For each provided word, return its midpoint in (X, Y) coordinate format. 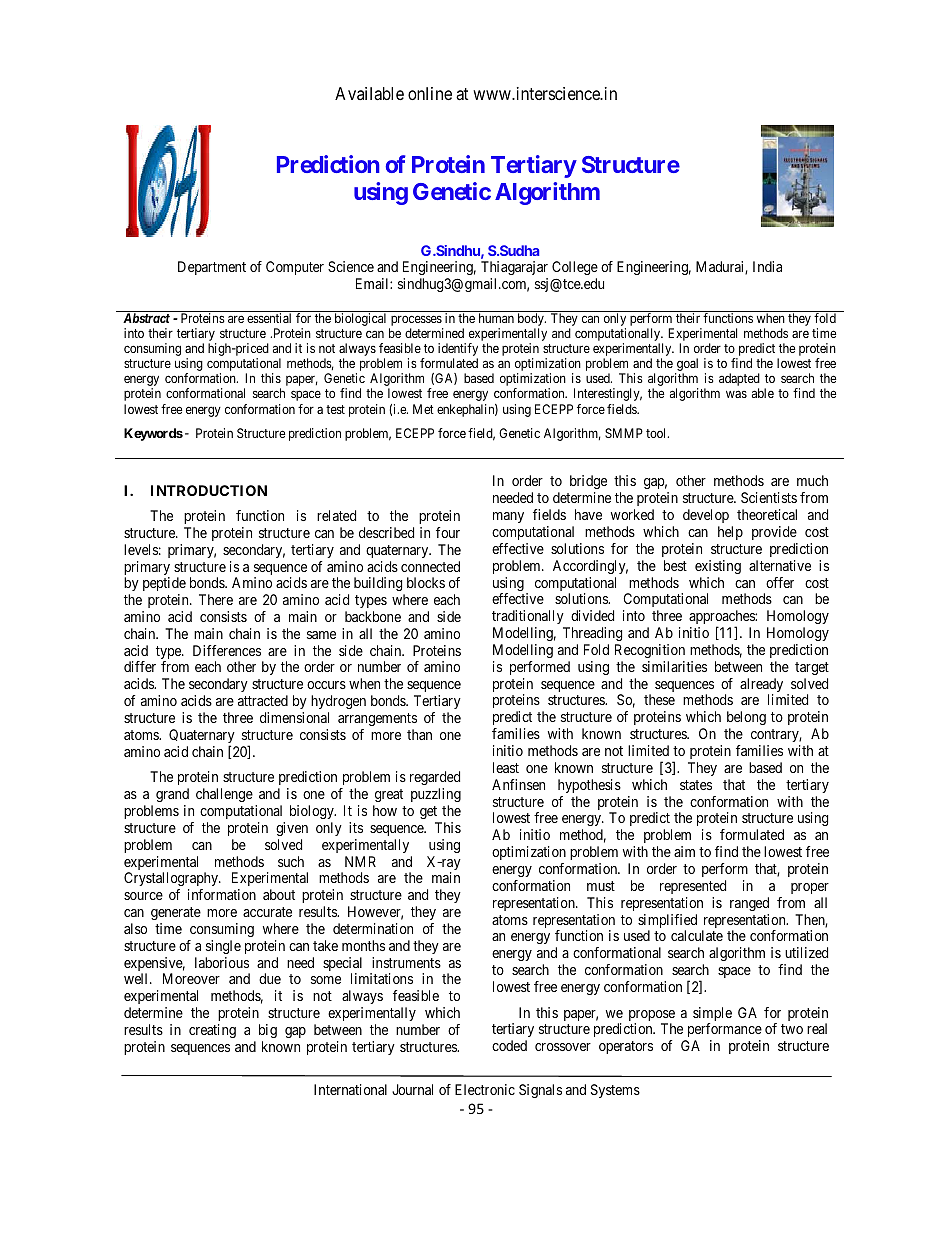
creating (212, 1031)
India (767, 266)
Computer (295, 268)
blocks (426, 582)
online (430, 93)
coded (509, 1045)
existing (718, 567)
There (216, 599)
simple (712, 1015)
